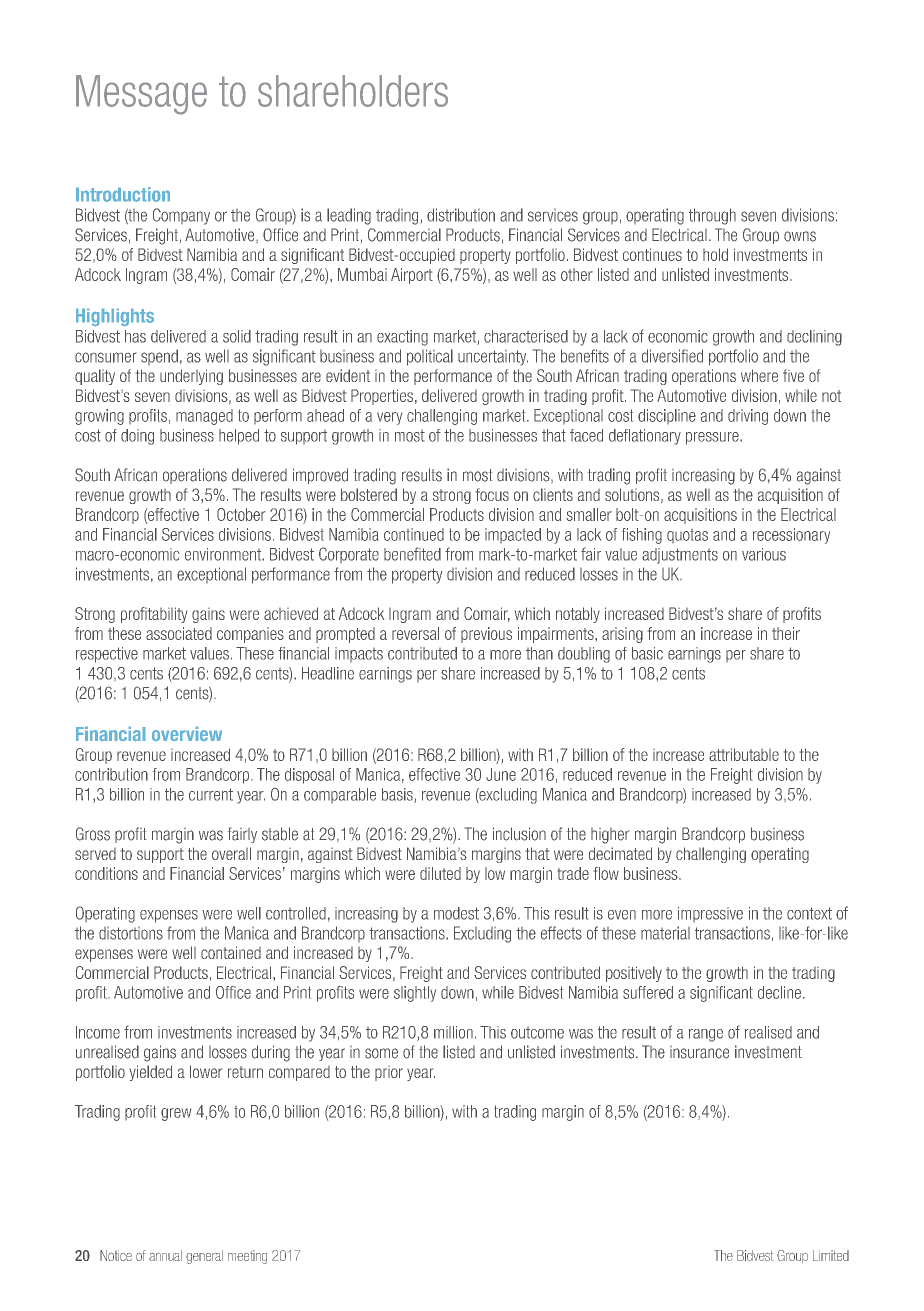  Describe the element at coordinates (141, 95) in the screenshot. I see `Message` at that location.
